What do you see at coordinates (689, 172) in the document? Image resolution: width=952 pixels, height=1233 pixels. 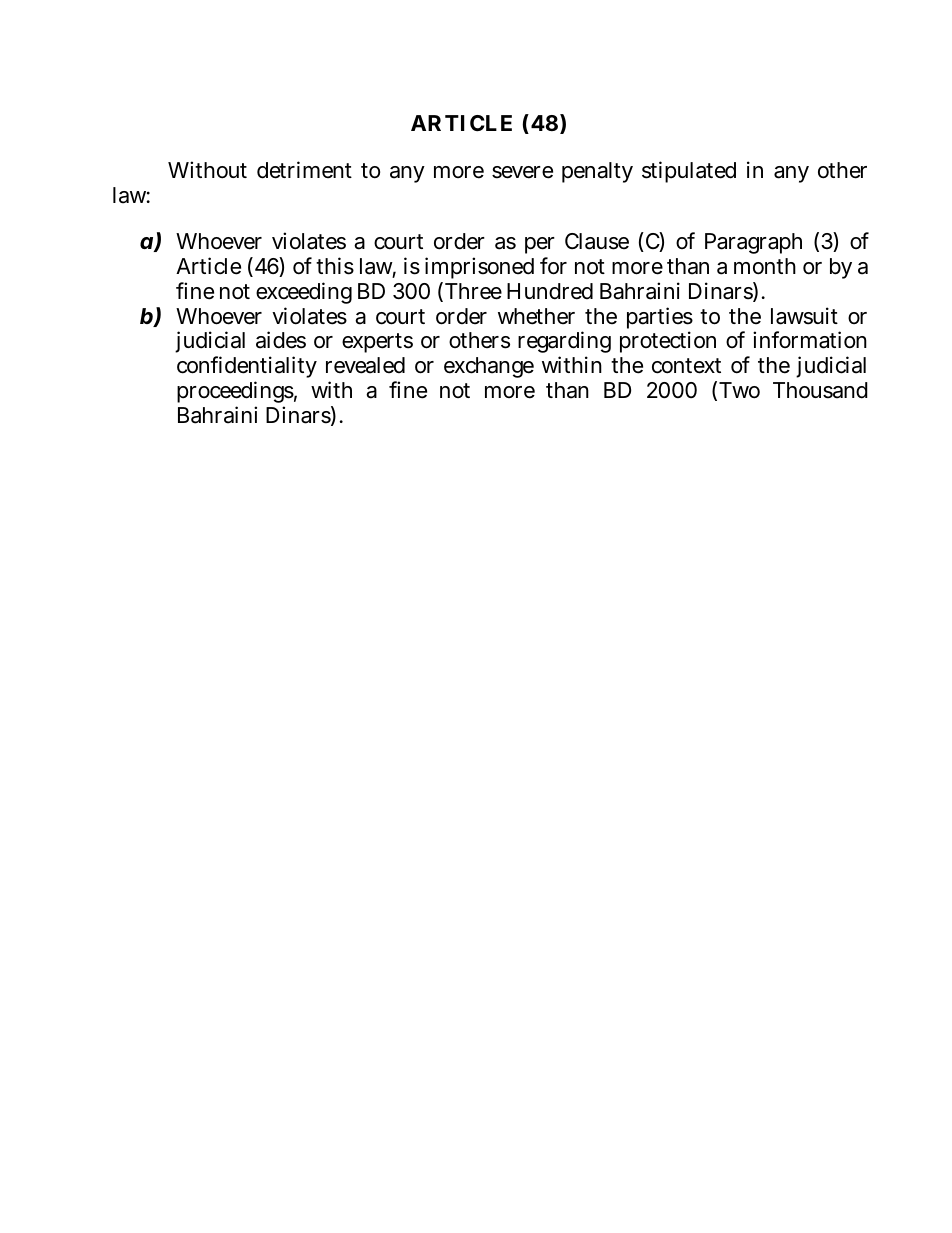 I see `stipulated` at bounding box center [689, 172].
